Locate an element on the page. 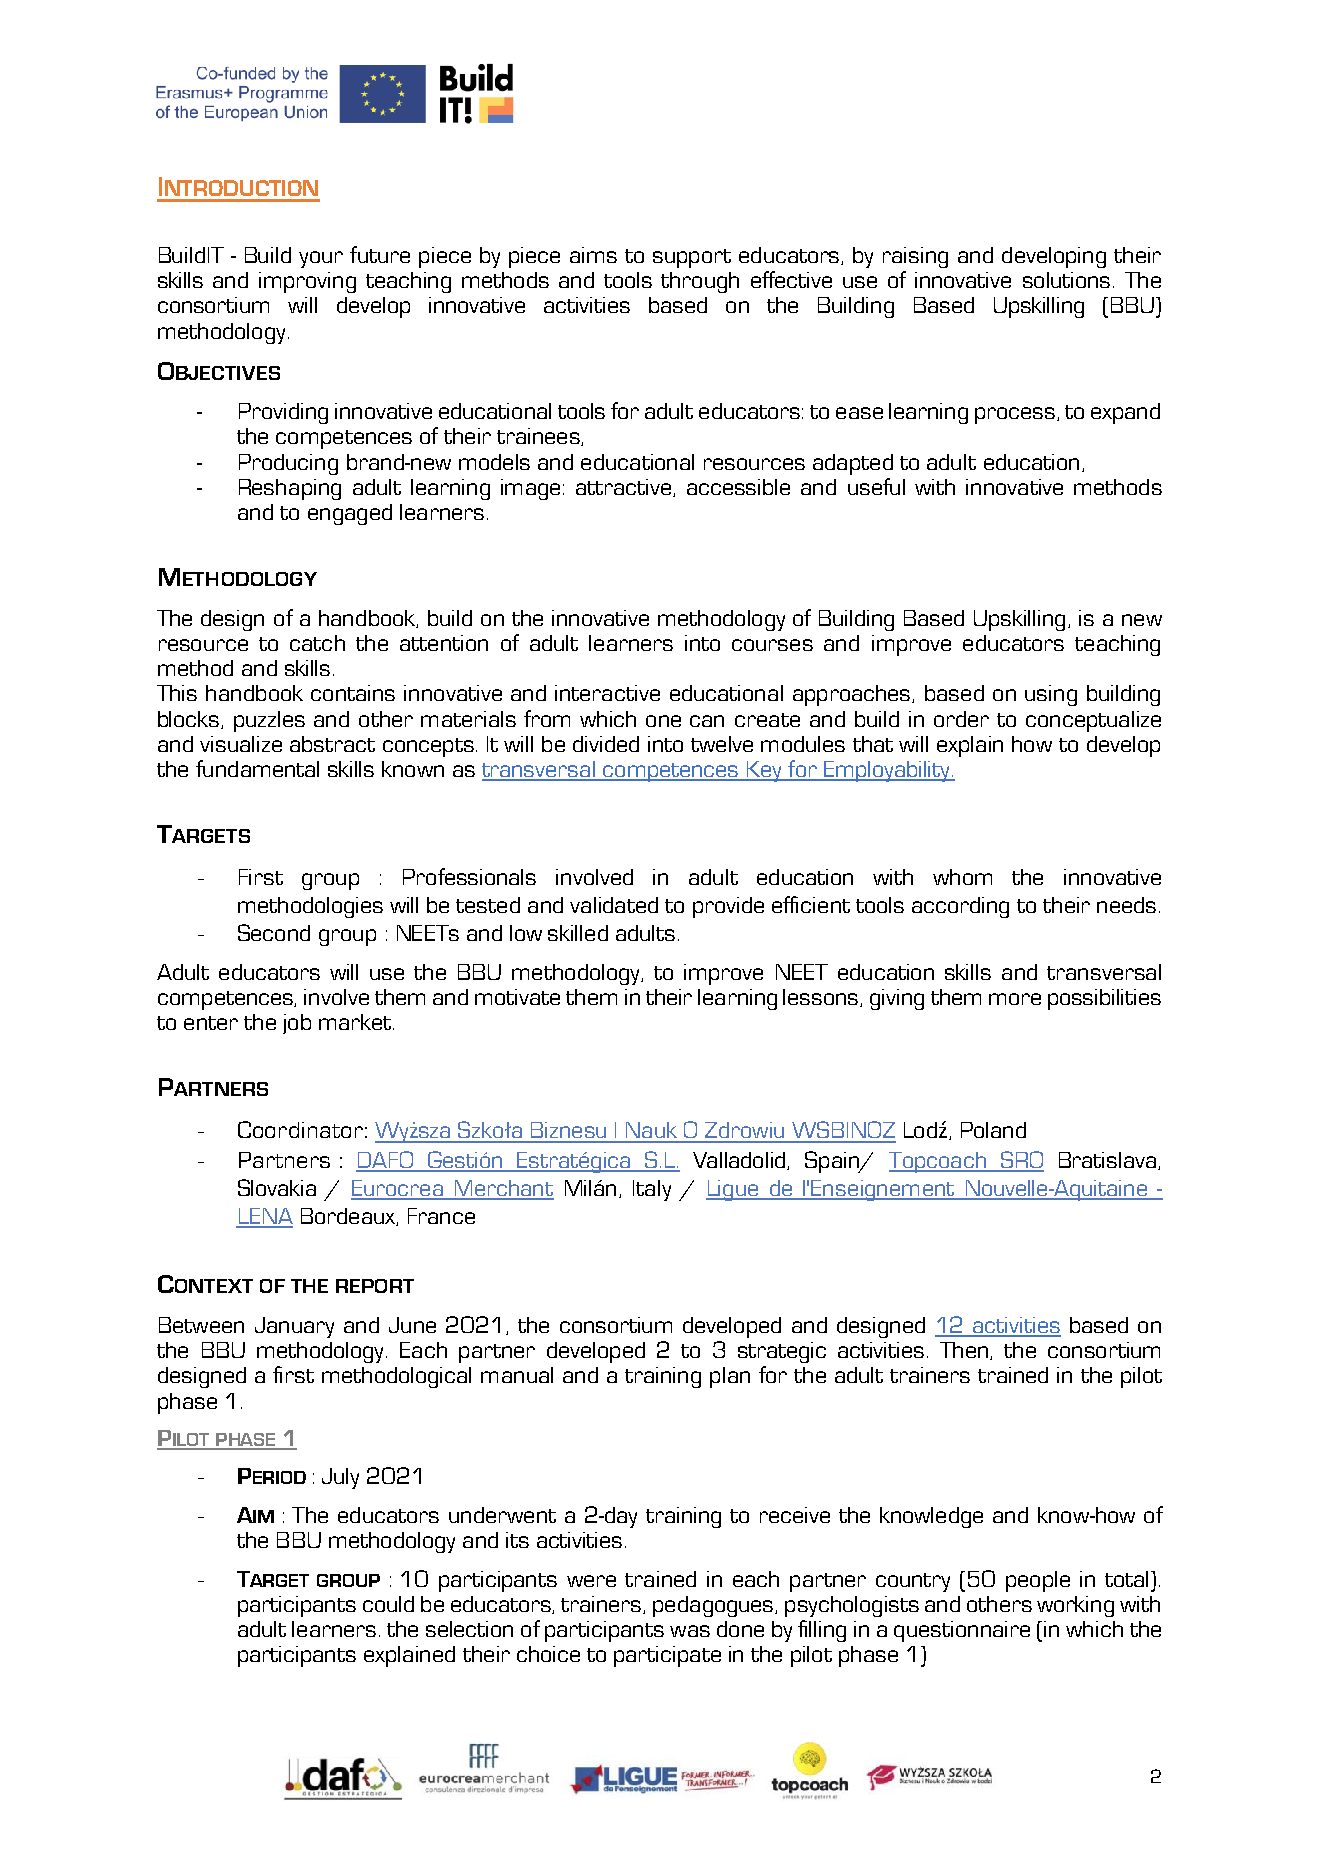 This page has height=1864, width=1319. improving is located at coordinates (307, 282).
